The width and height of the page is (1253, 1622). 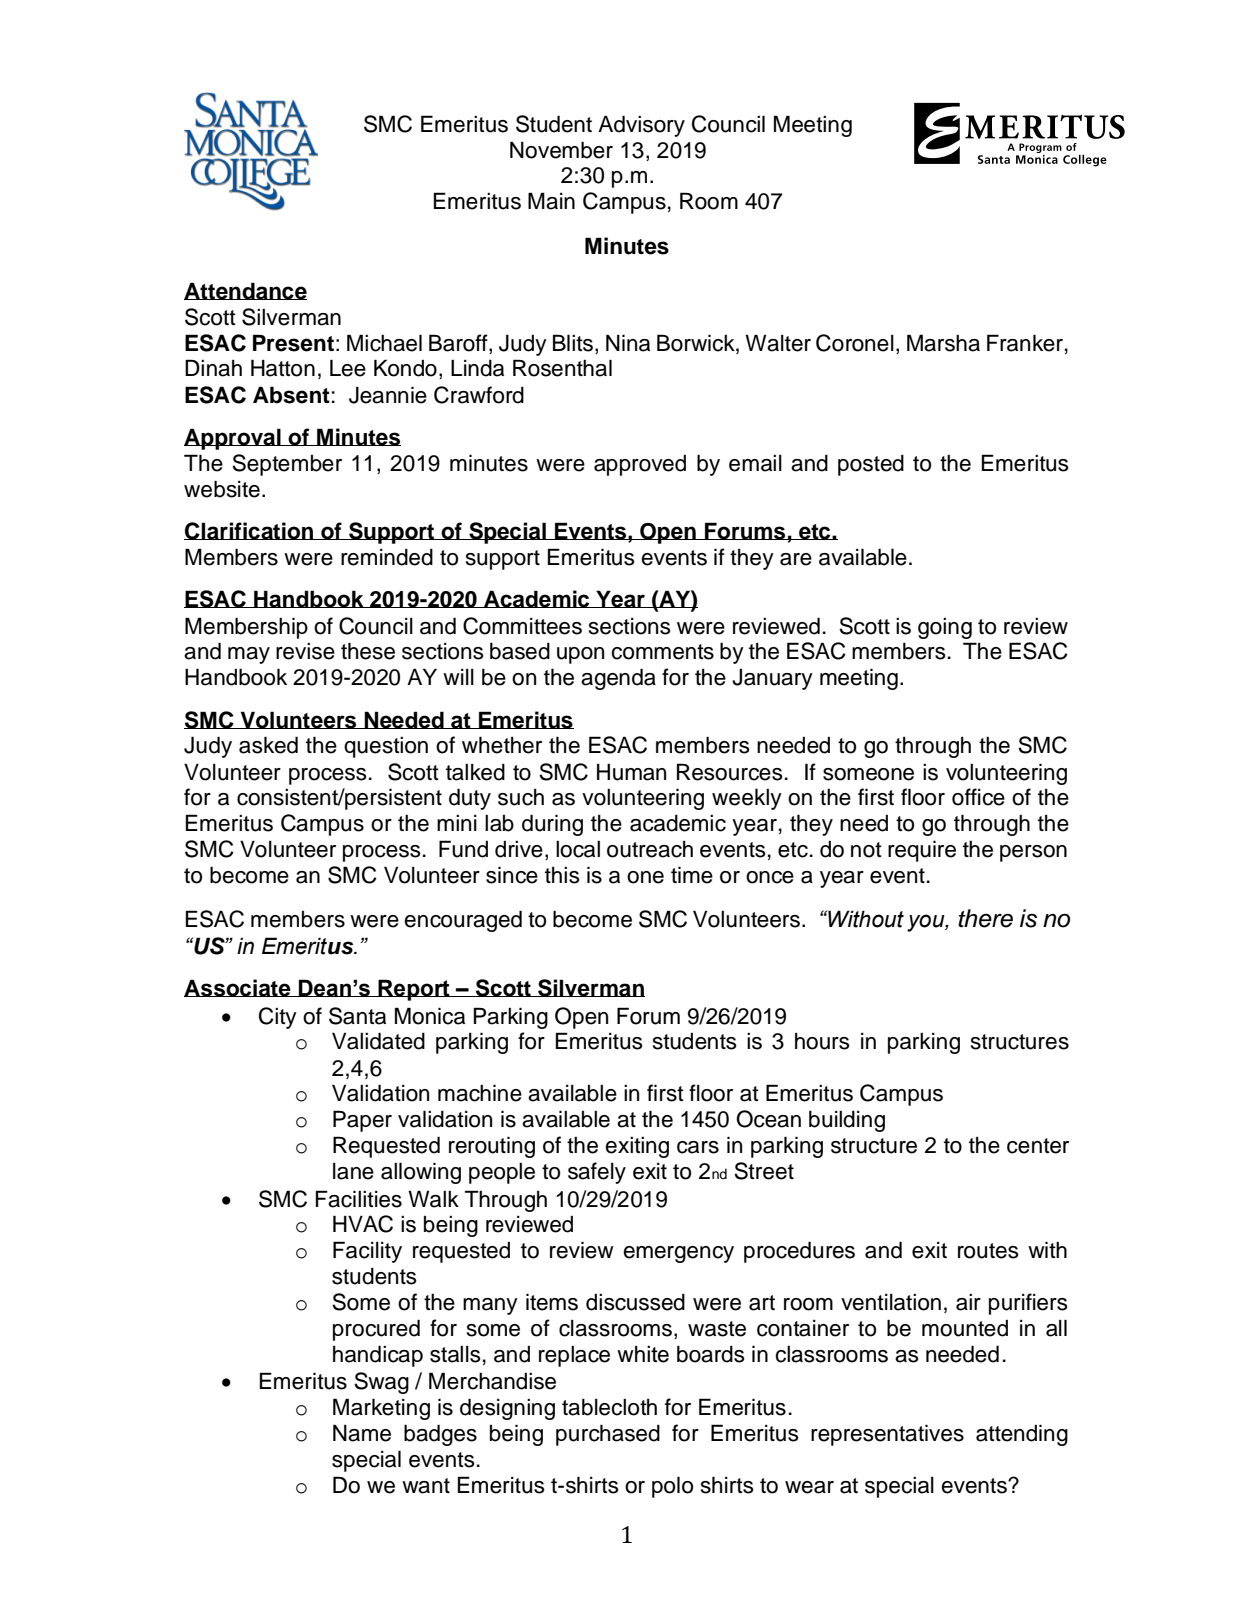 What do you see at coordinates (871, 465) in the page?
I see `posted` at bounding box center [871, 465].
